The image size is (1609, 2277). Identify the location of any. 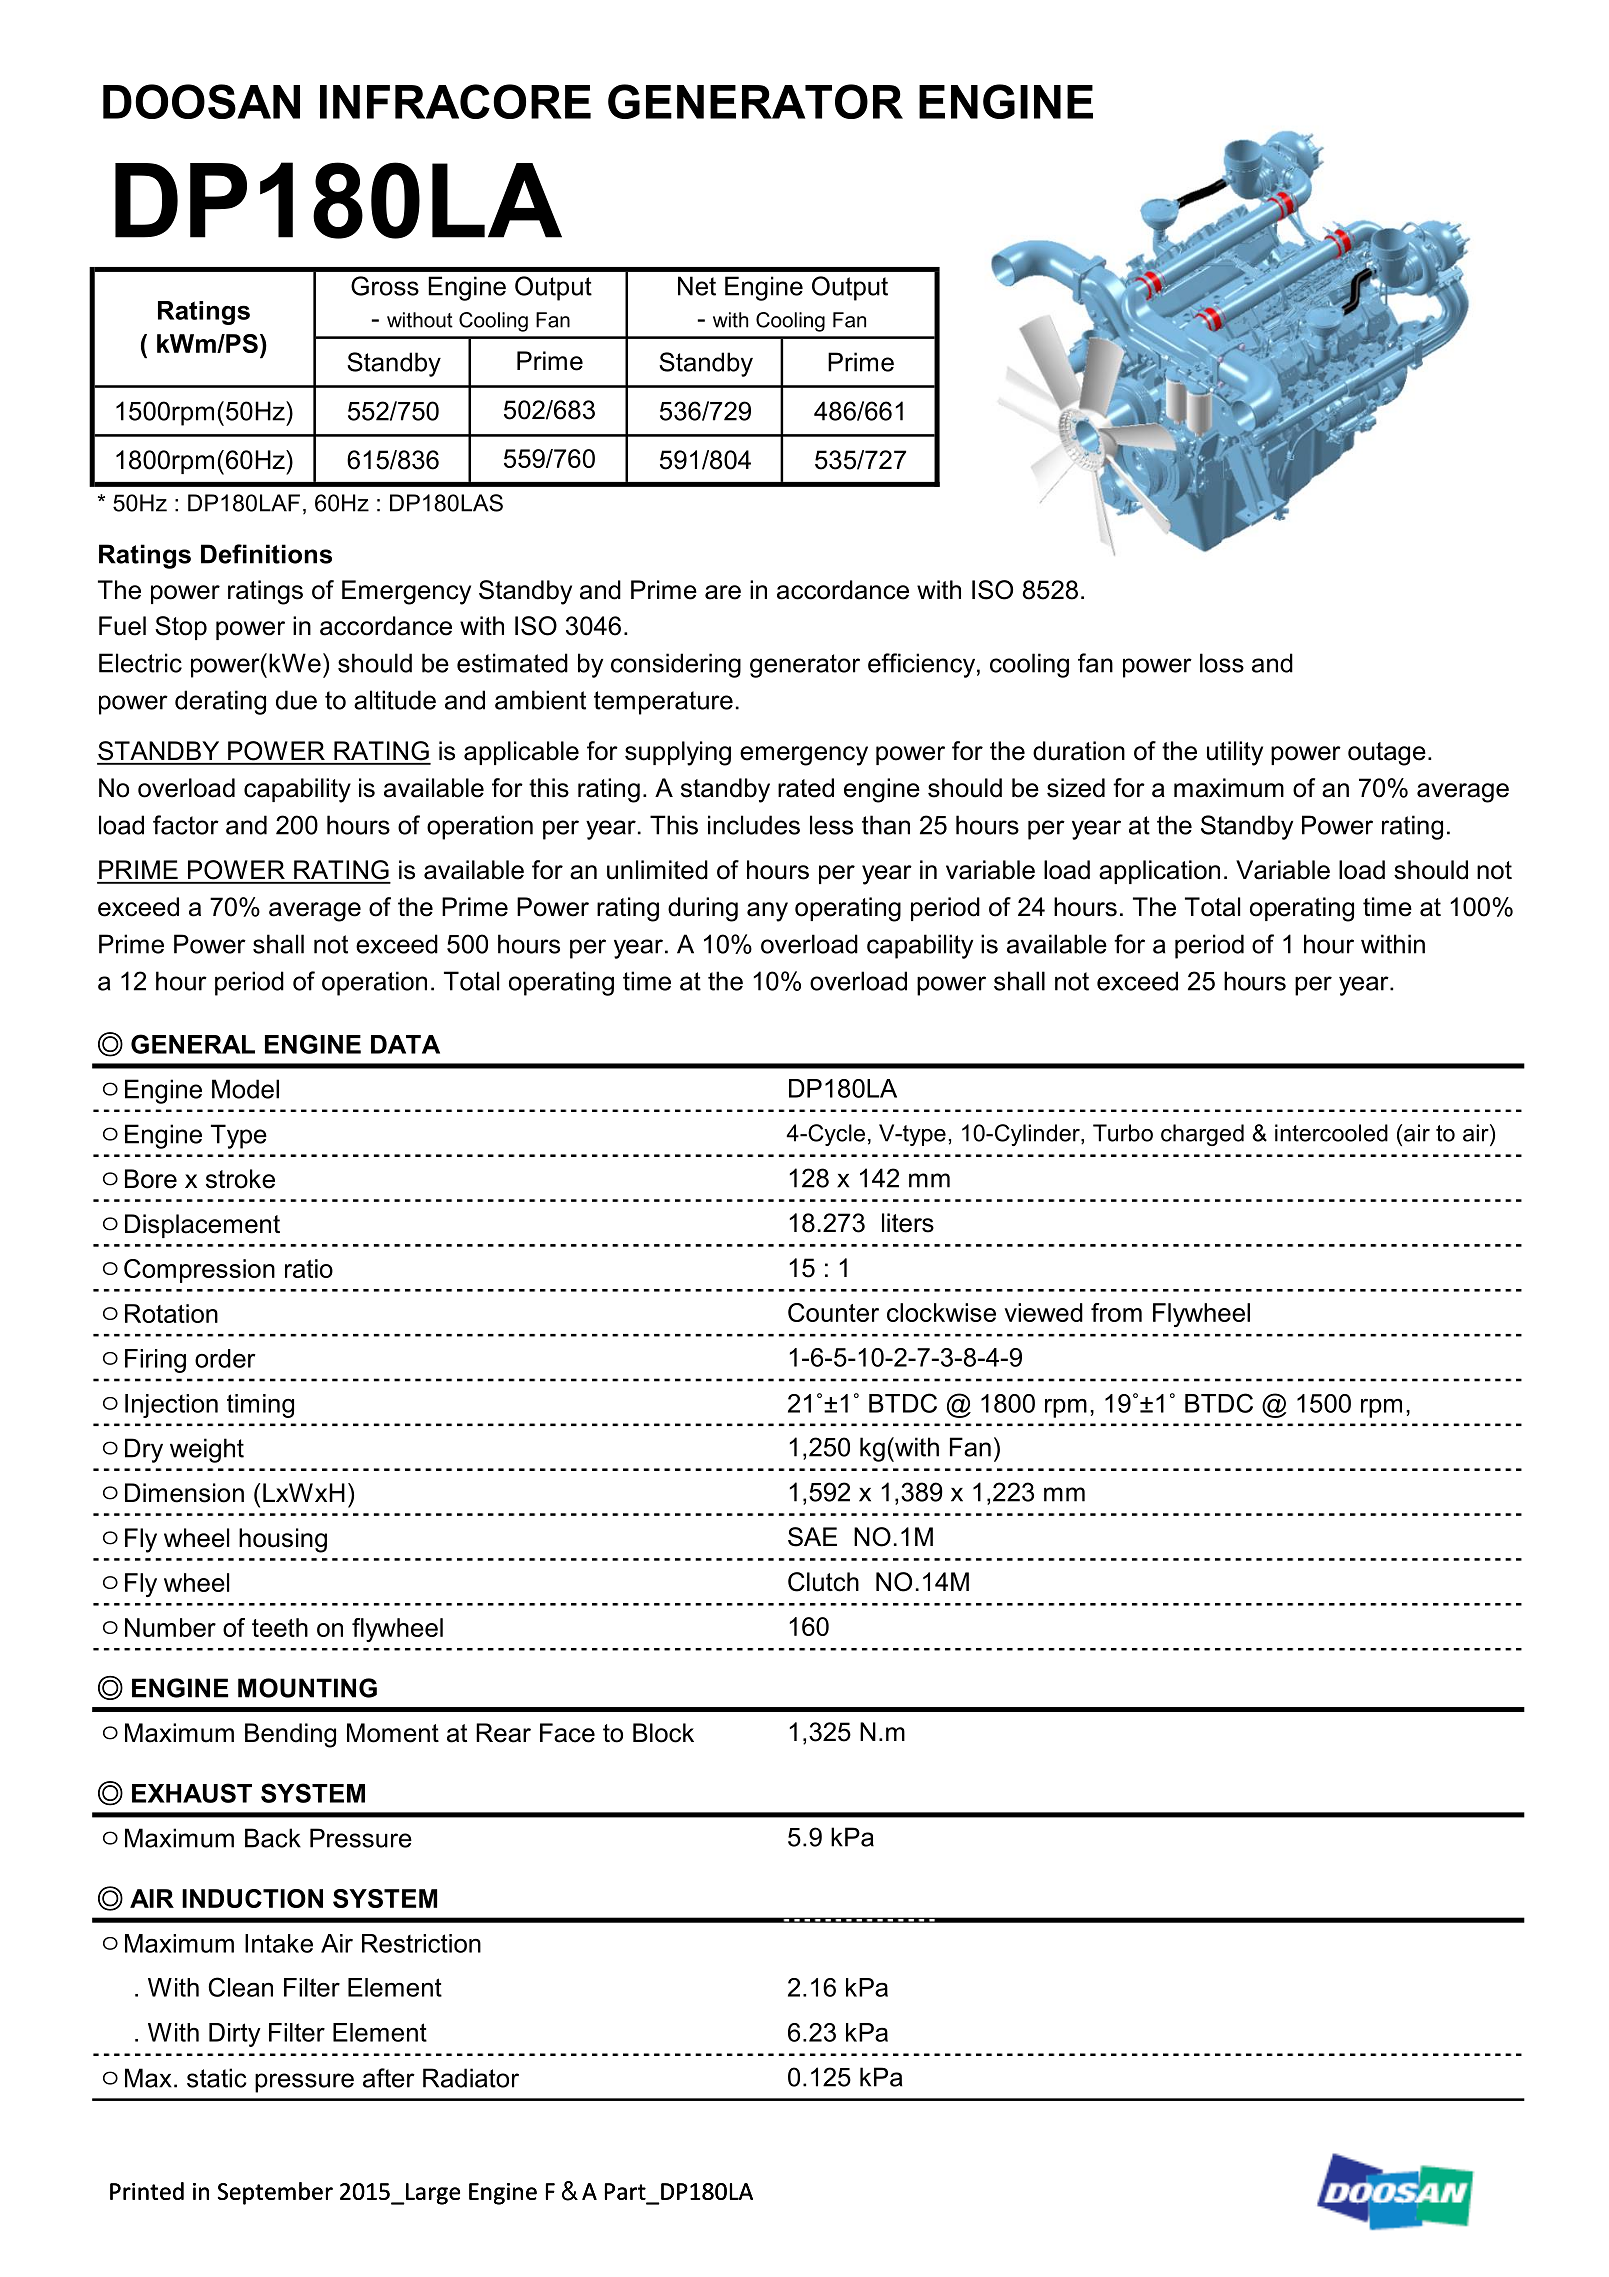
(767, 912).
